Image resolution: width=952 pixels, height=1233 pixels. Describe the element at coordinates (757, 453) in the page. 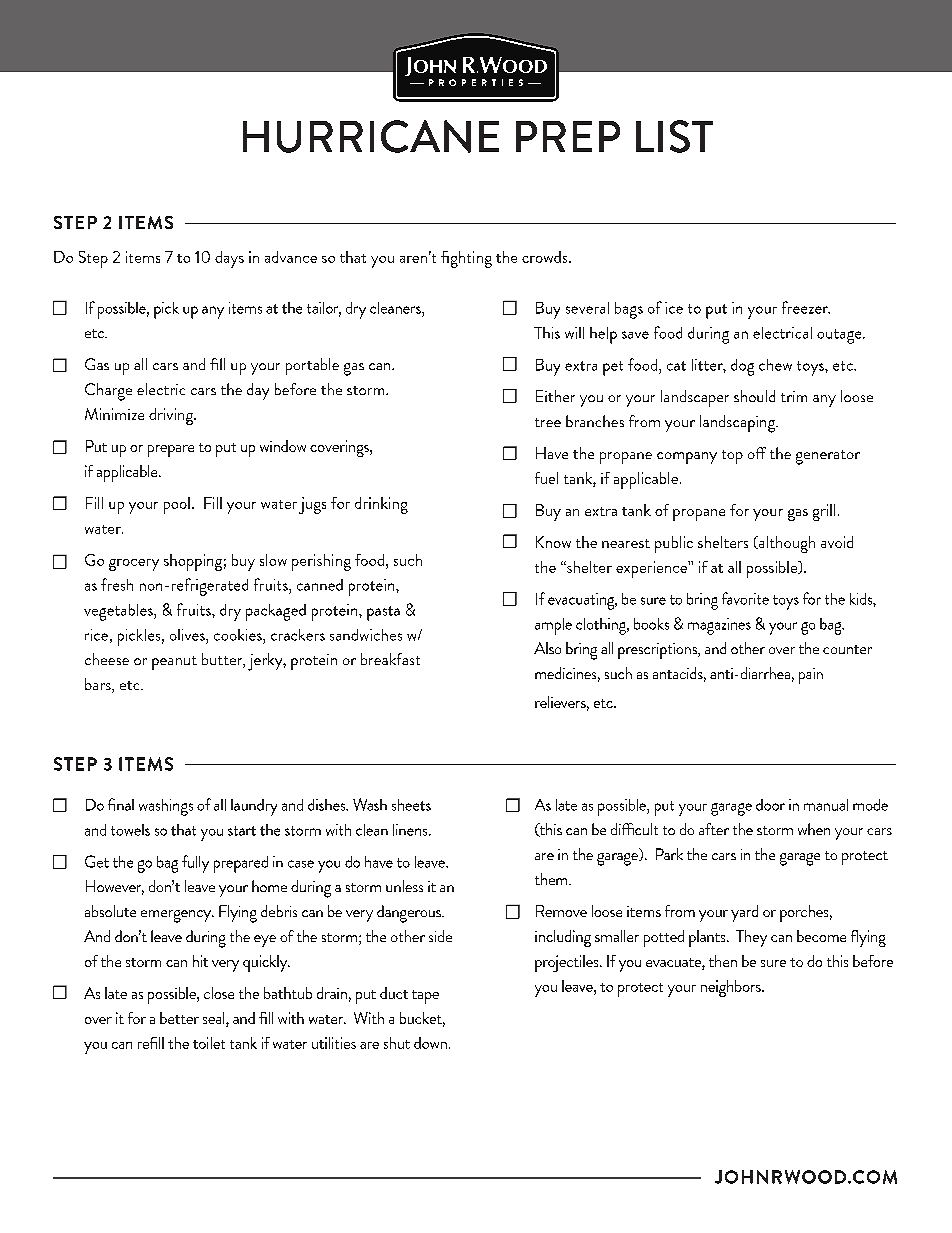

I see `off` at that location.
